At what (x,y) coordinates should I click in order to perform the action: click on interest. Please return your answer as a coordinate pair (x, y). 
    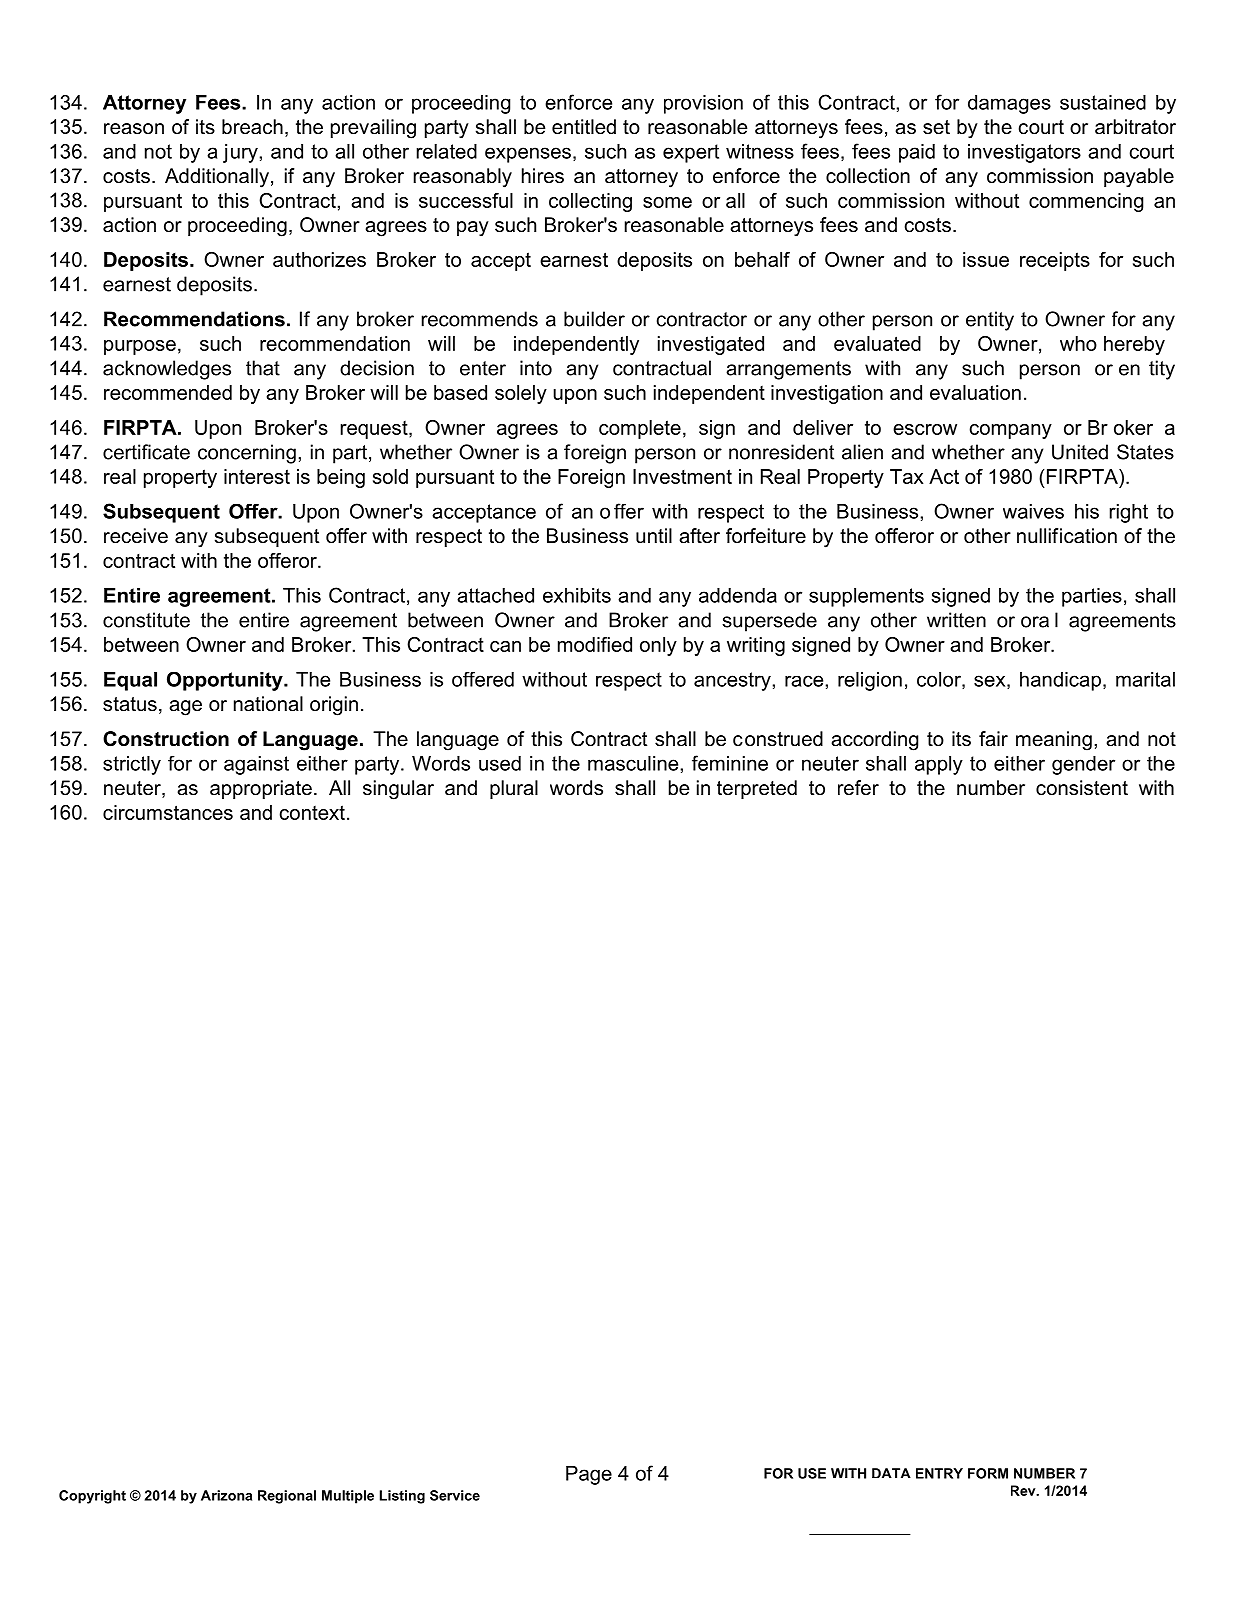
    Looking at the image, I should click on (257, 476).
